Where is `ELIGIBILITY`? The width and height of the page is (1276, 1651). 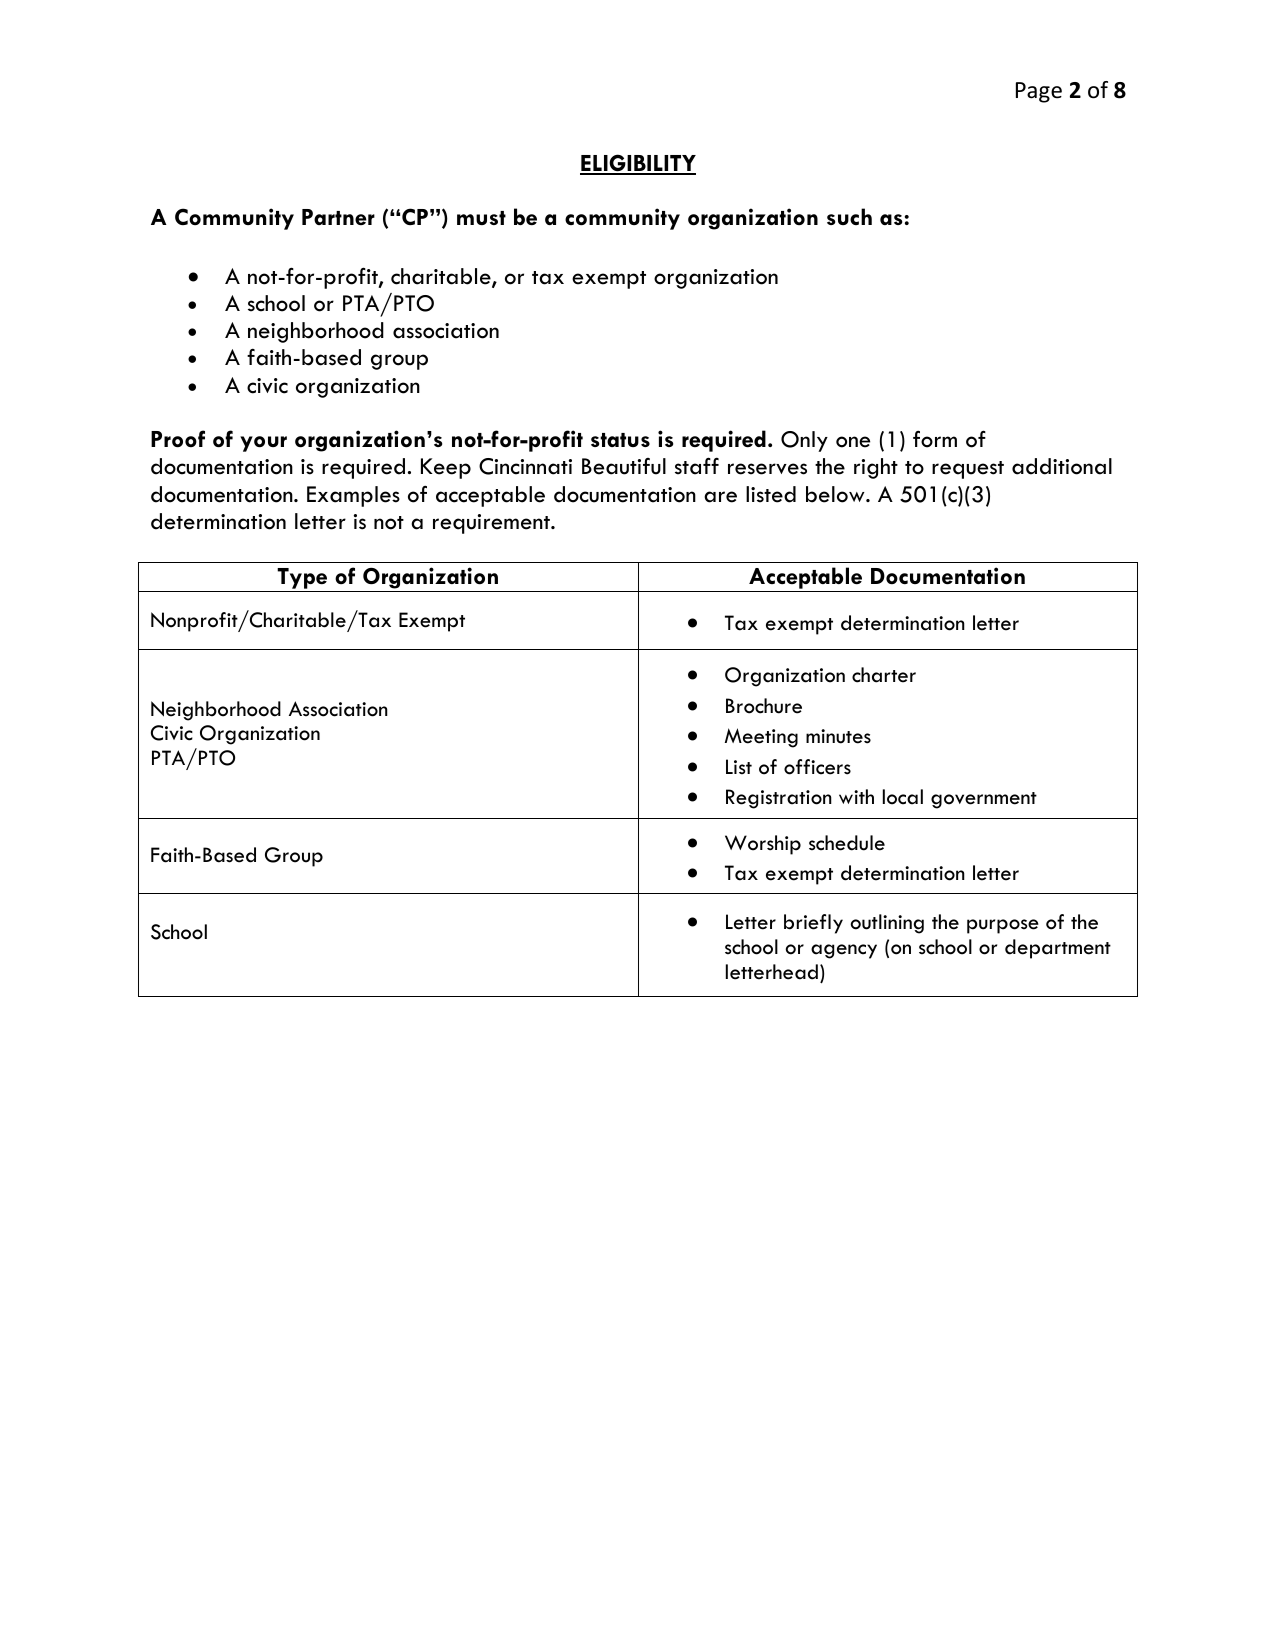
ELIGIBILITY is located at coordinates (638, 164).
